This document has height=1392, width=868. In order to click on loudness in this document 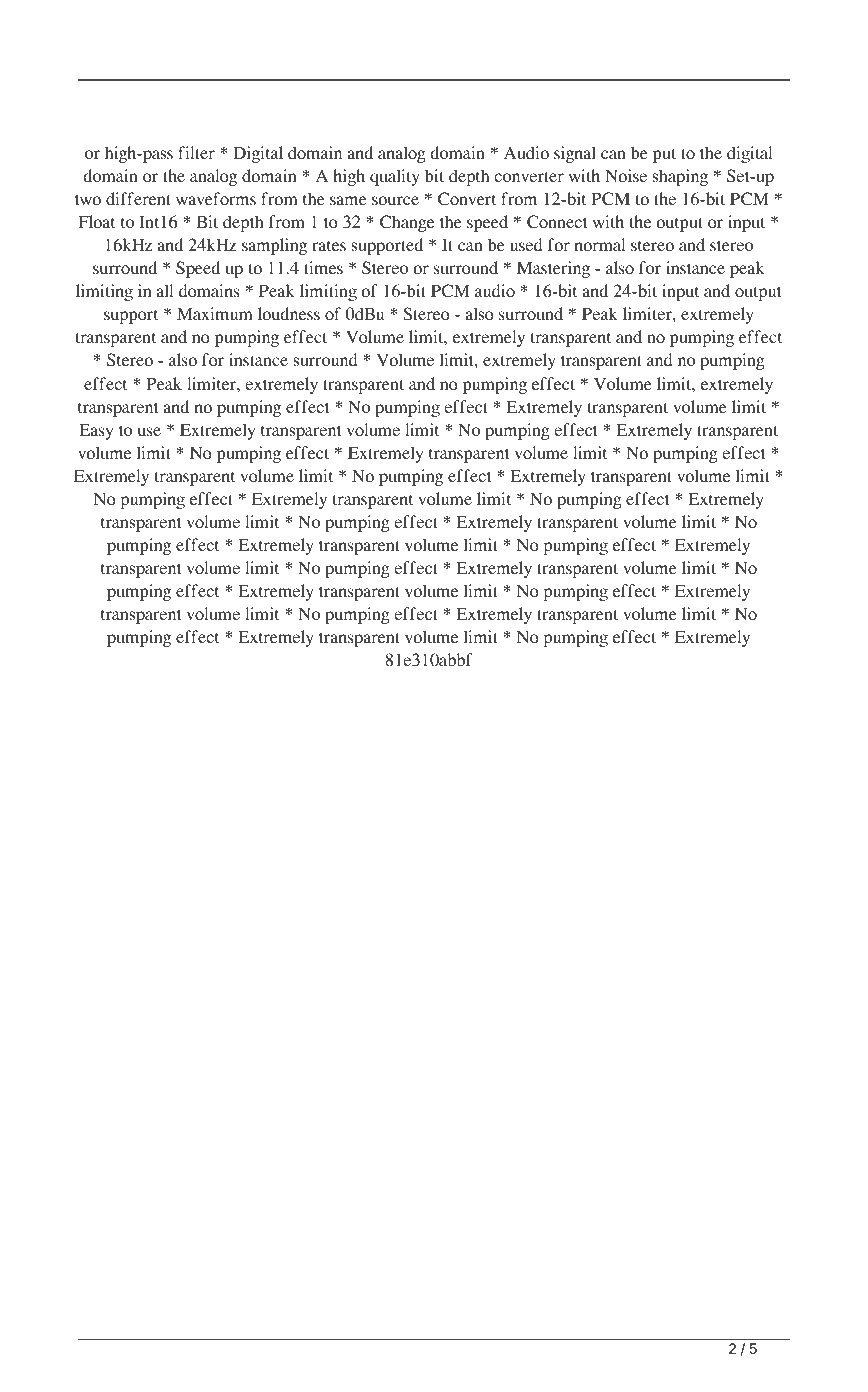, I will do `click(289, 313)`.
